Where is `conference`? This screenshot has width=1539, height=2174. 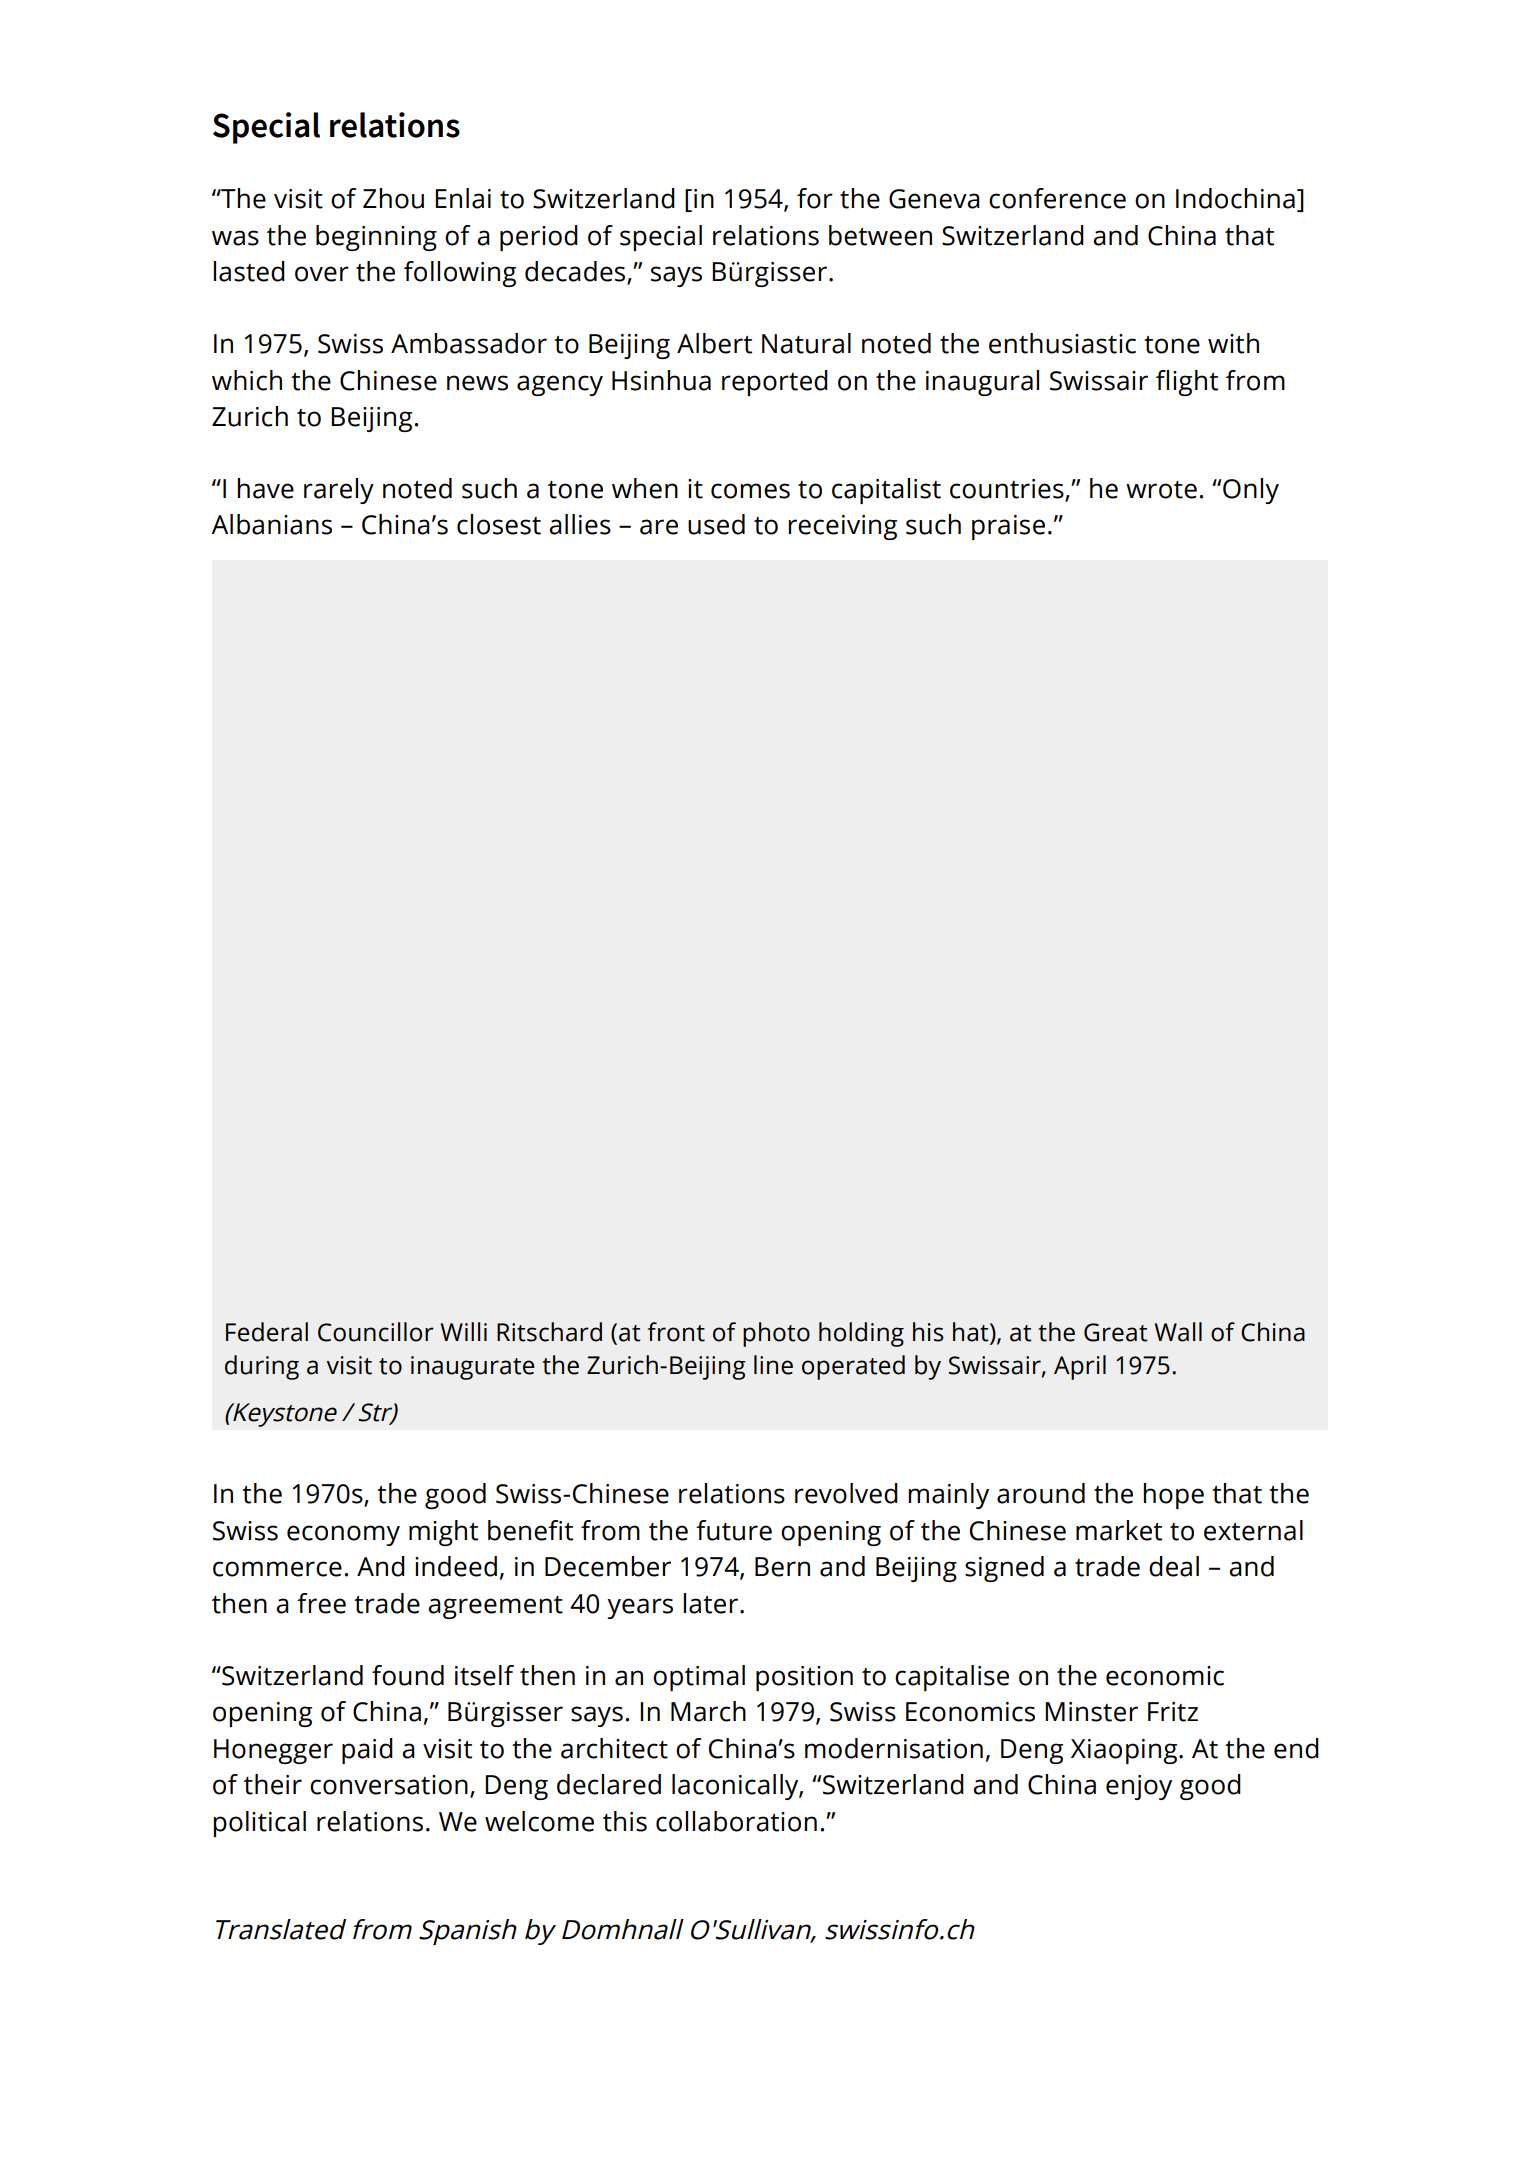 conference is located at coordinates (1057, 198).
